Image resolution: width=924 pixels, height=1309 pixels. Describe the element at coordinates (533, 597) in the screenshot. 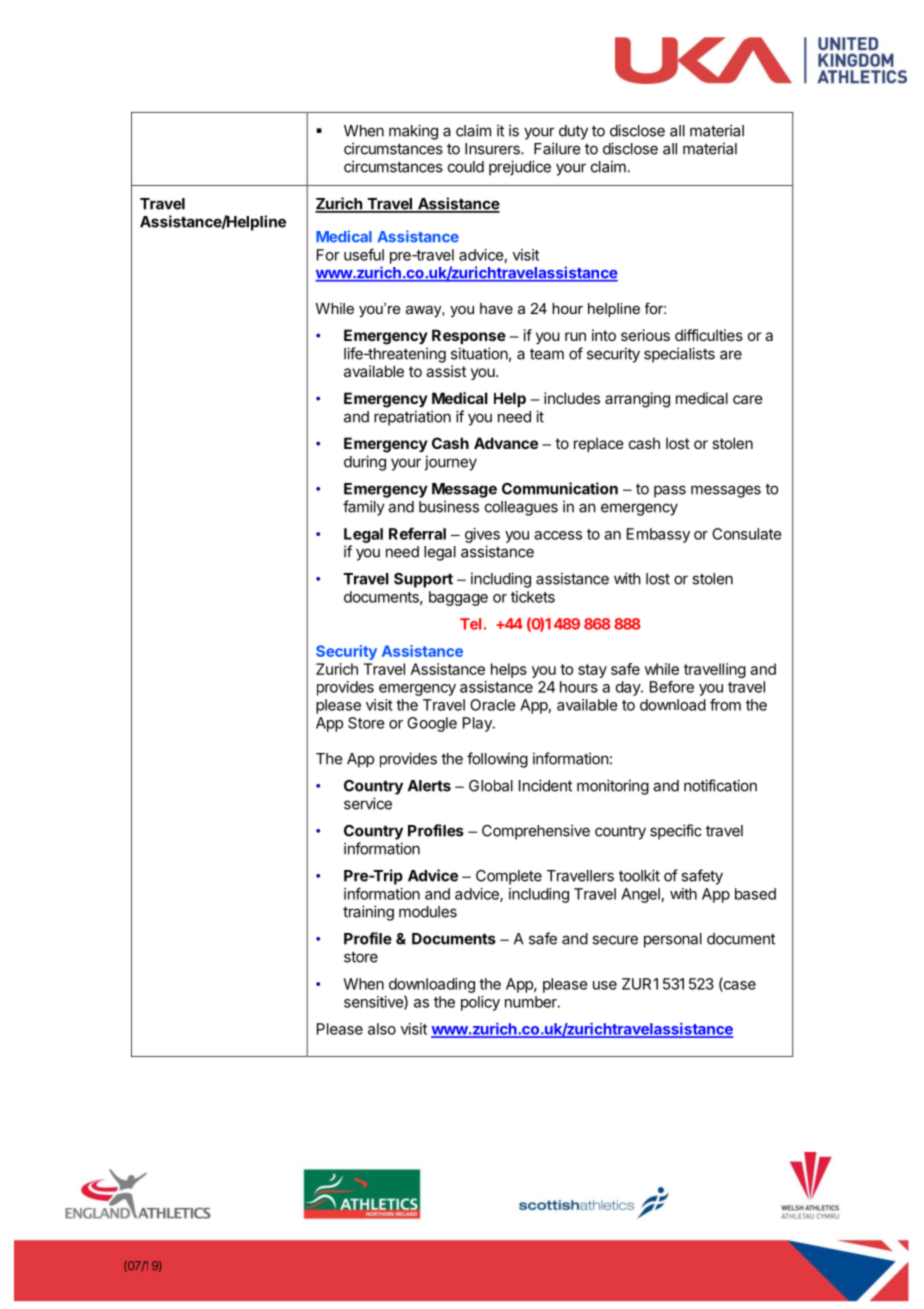

I see `tickets` at that location.
